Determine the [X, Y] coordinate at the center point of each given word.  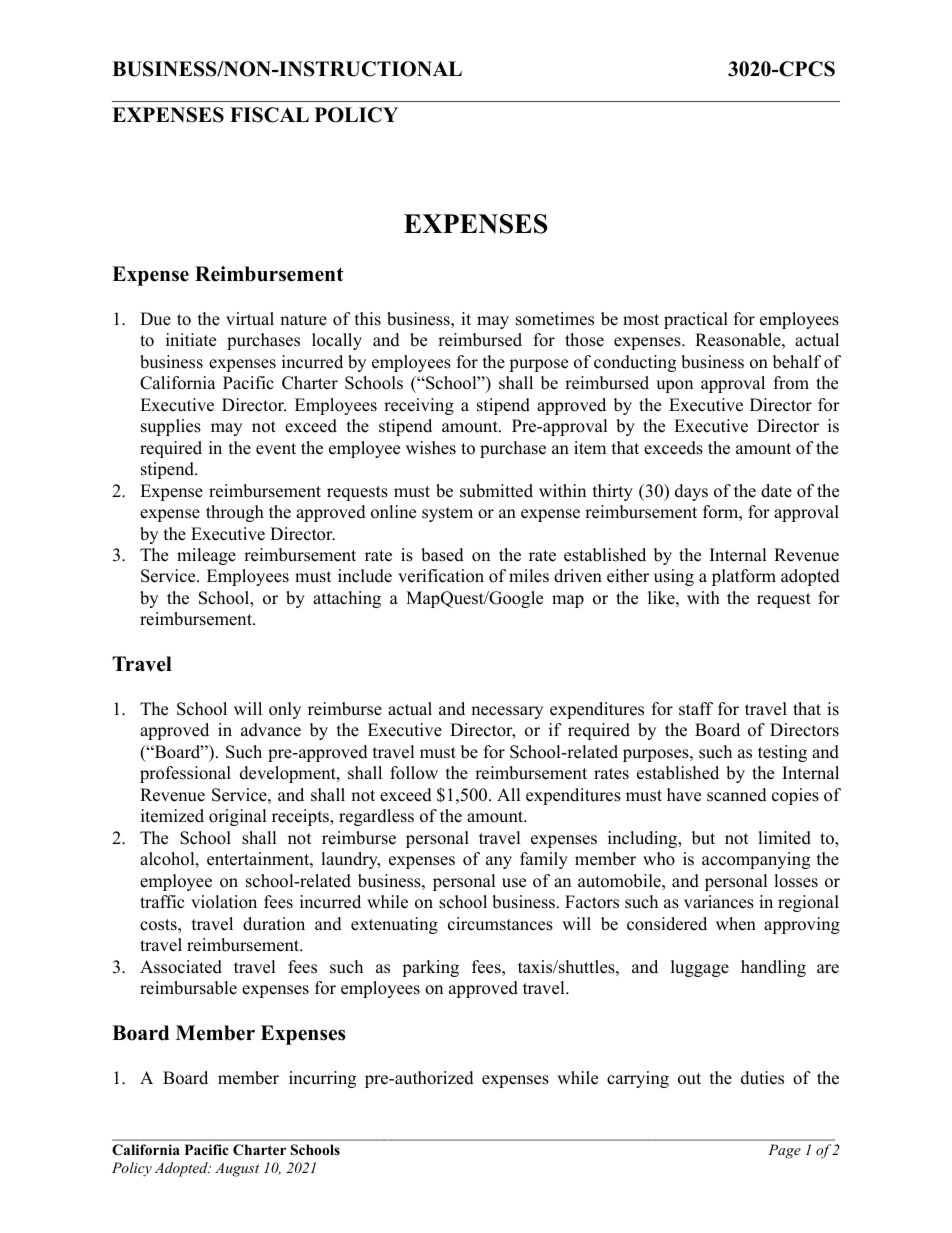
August [237, 1169]
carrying [638, 1079]
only [285, 710]
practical [696, 320]
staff [696, 709]
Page [784, 1151]
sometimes [555, 319]
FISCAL [269, 115]
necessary [507, 712]
